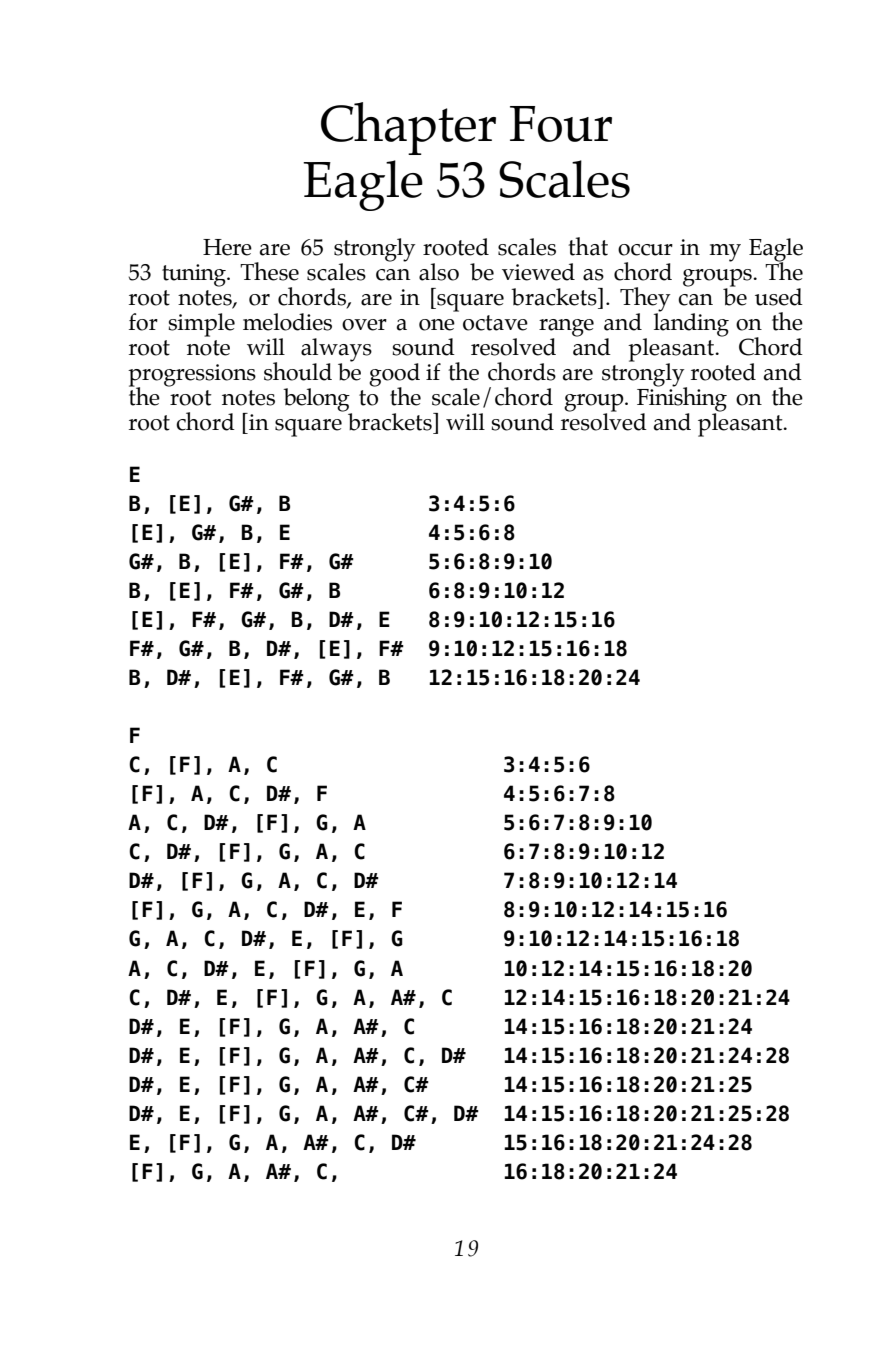 The image size is (896, 1345). Describe the element at coordinates (201, 325) in the page. I see `simple` at that location.
